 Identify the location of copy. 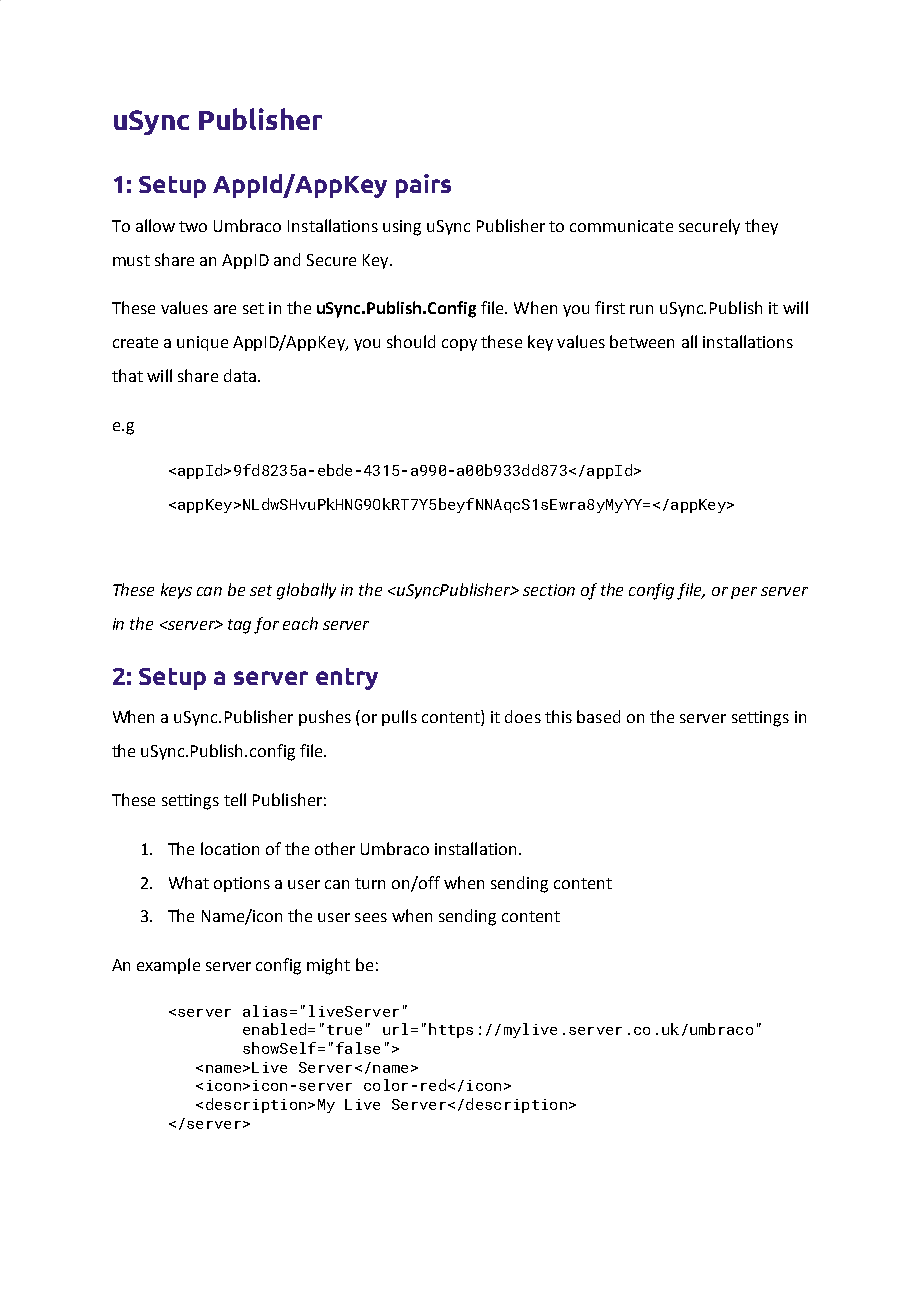
(459, 345).
